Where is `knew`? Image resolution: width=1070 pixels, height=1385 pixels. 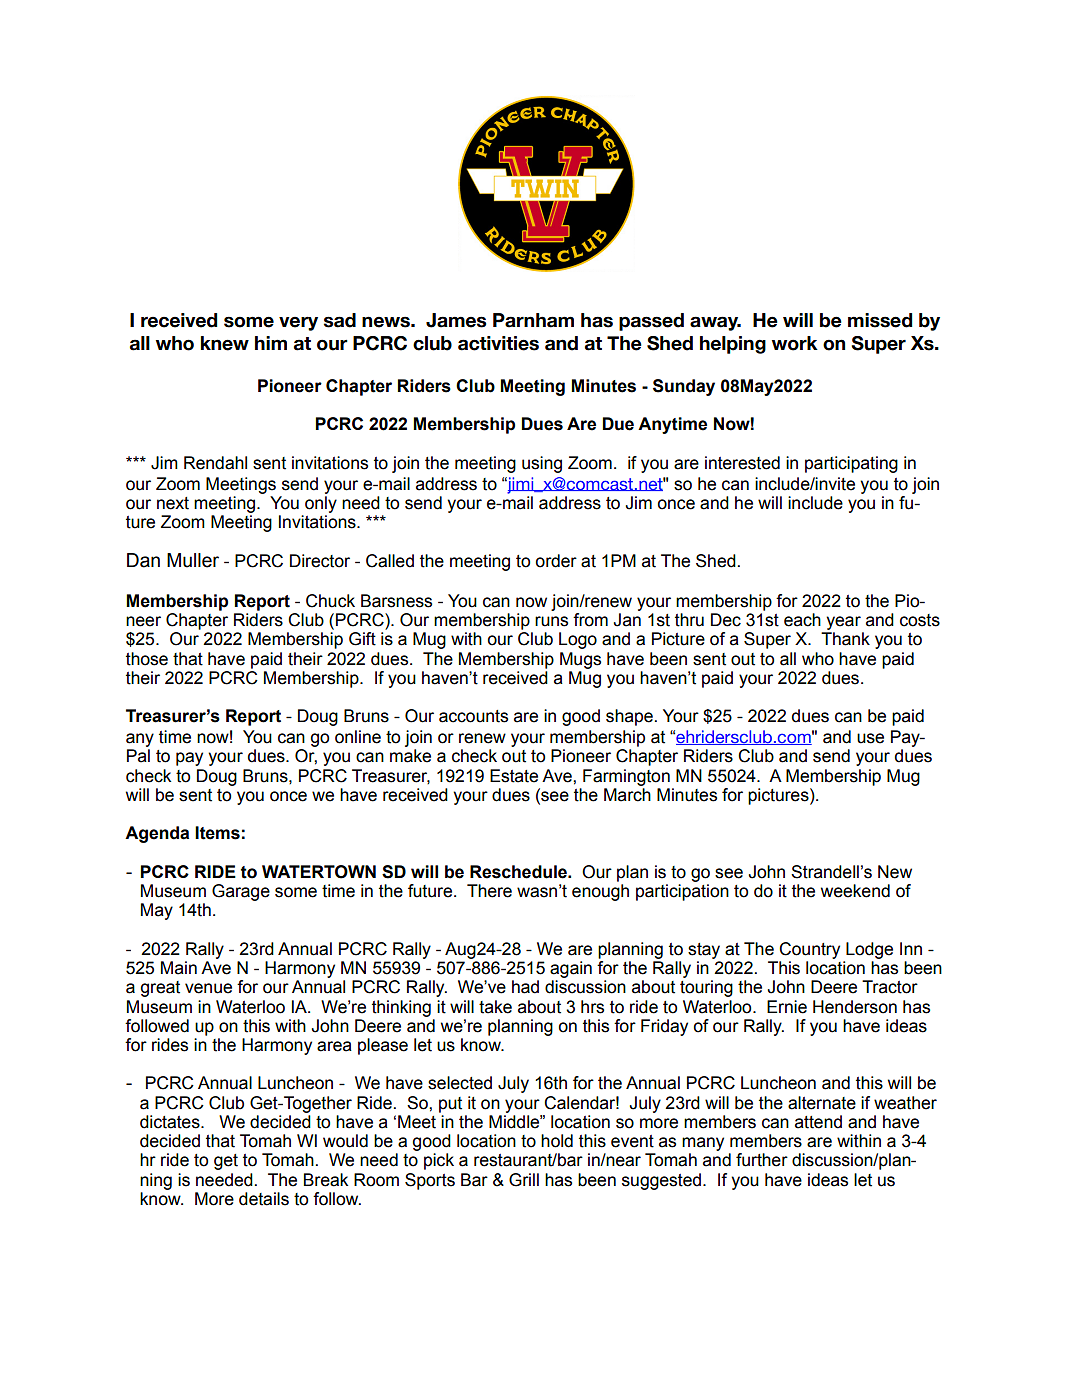 knew is located at coordinates (225, 343).
